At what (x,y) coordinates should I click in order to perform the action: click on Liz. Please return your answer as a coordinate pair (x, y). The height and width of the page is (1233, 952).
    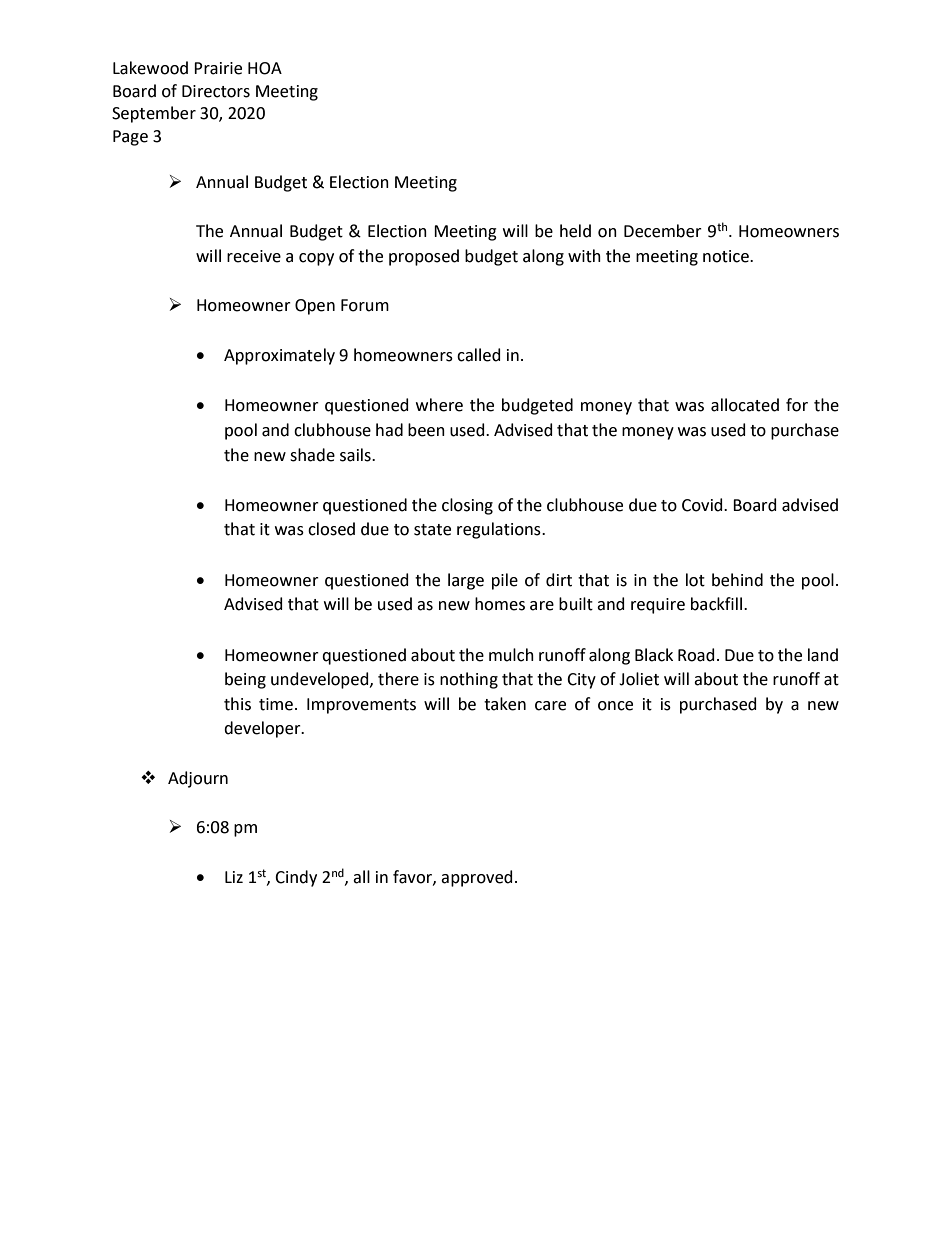
    Looking at the image, I should click on (234, 877).
